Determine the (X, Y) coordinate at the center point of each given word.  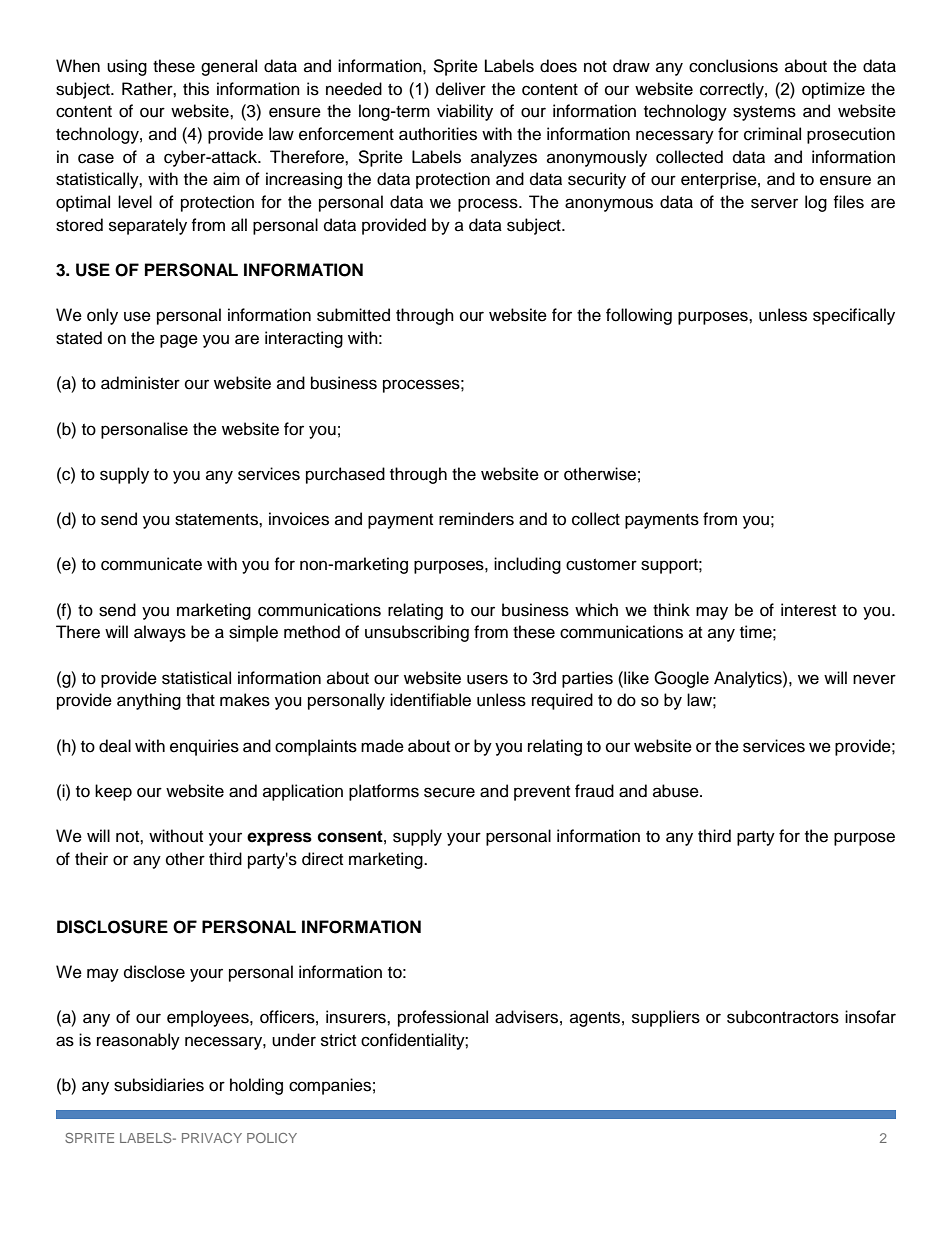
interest (808, 610)
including (527, 565)
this (196, 89)
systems (764, 113)
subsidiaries (159, 1085)
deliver (461, 89)
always (160, 633)
